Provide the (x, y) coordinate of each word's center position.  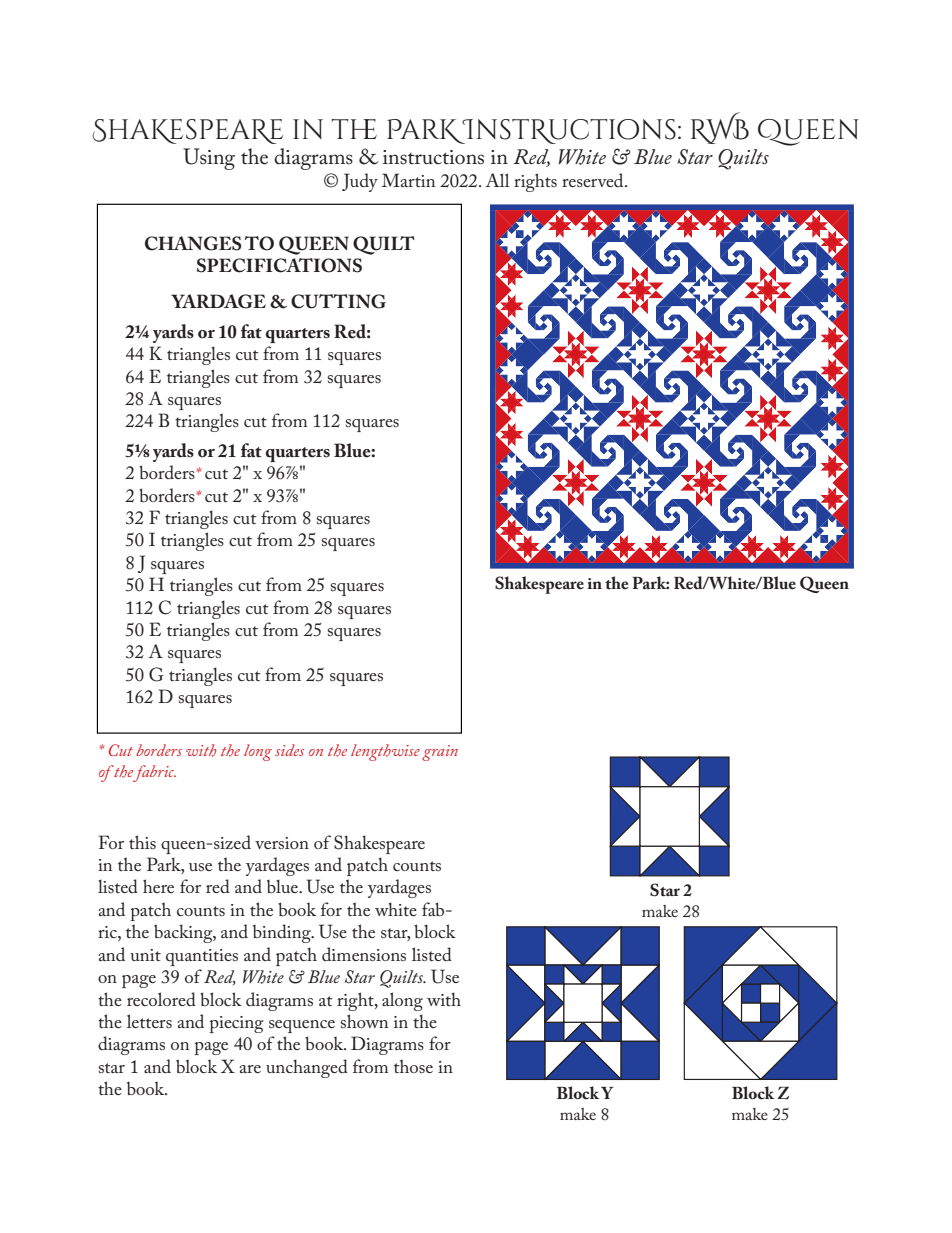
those (413, 1066)
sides (289, 750)
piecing (236, 1024)
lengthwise (385, 752)
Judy (360, 182)
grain (440, 753)
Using (209, 159)
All (497, 180)
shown (364, 1021)
